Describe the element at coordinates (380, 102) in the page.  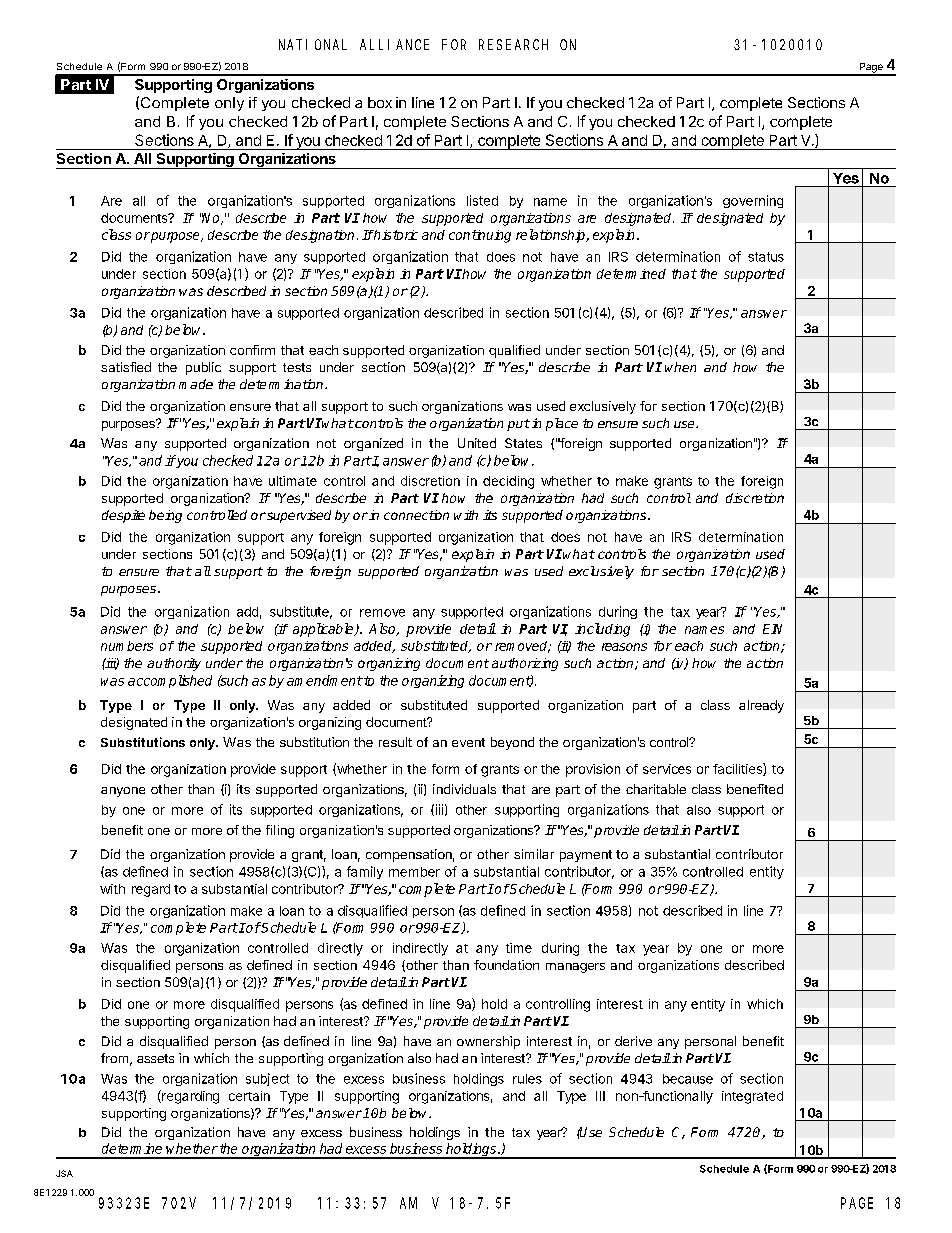
I see `box` at that location.
